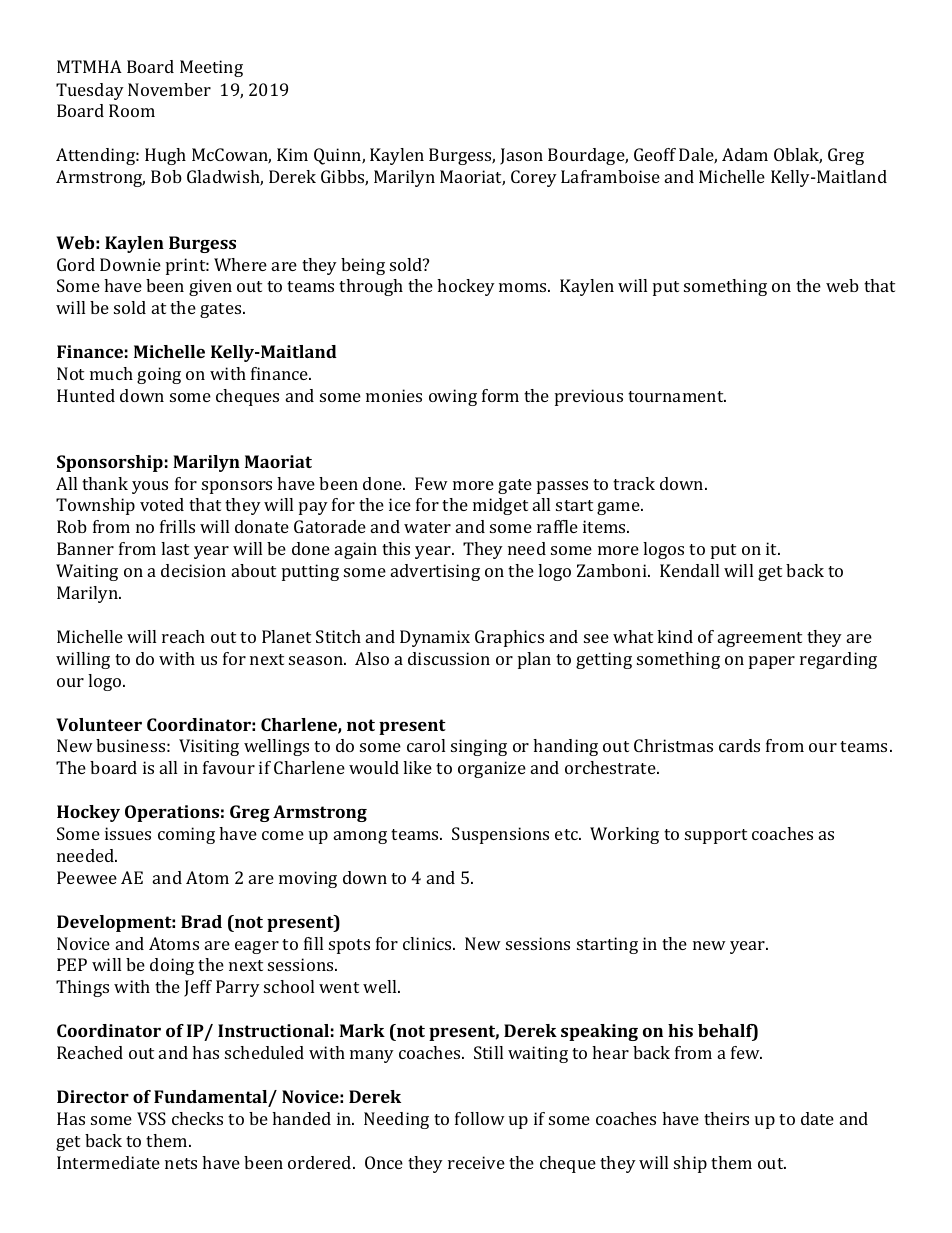 The width and height of the screenshot is (952, 1233). I want to click on November, so click(169, 89).
